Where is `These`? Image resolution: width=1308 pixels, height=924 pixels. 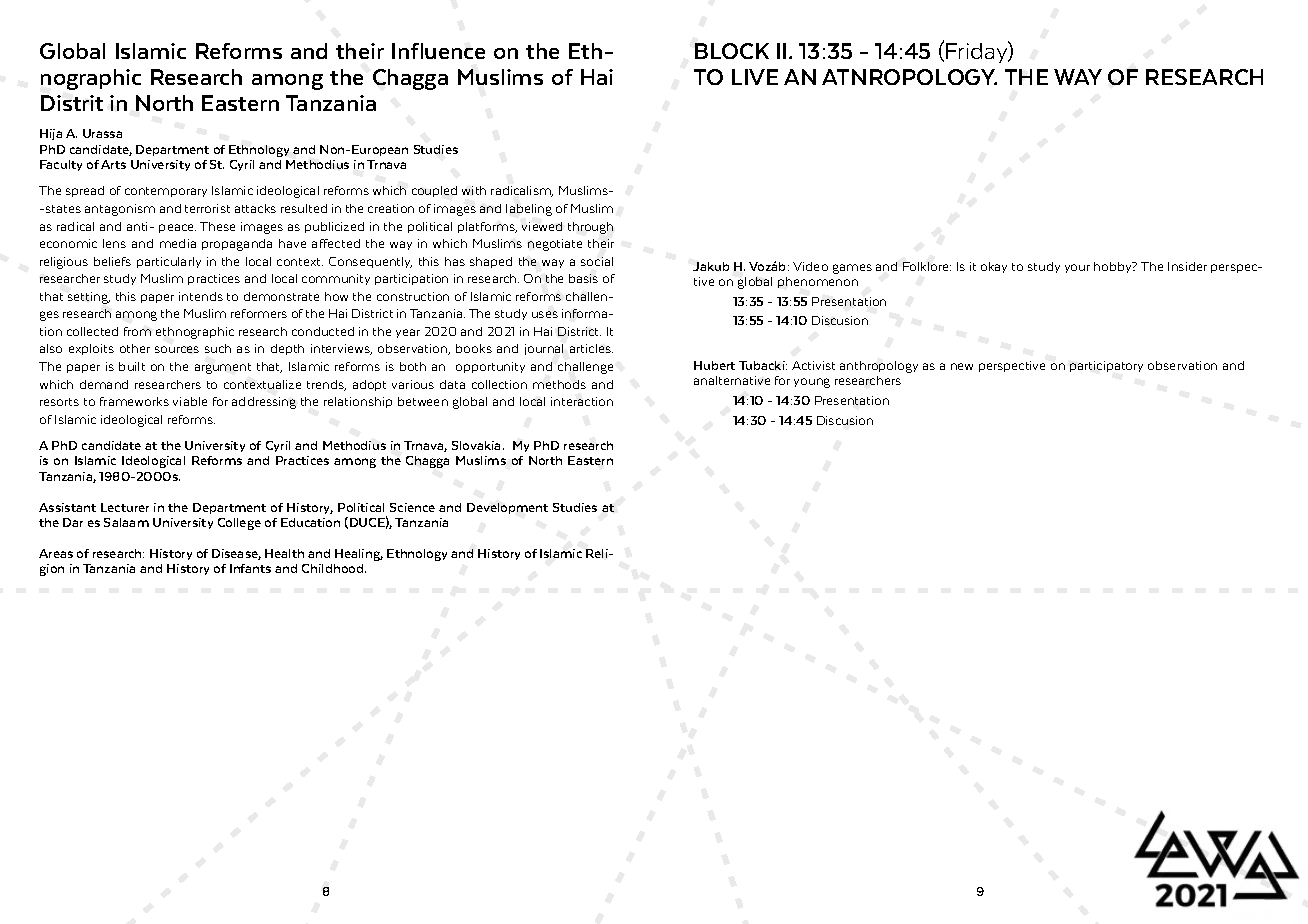 These is located at coordinates (217, 226).
